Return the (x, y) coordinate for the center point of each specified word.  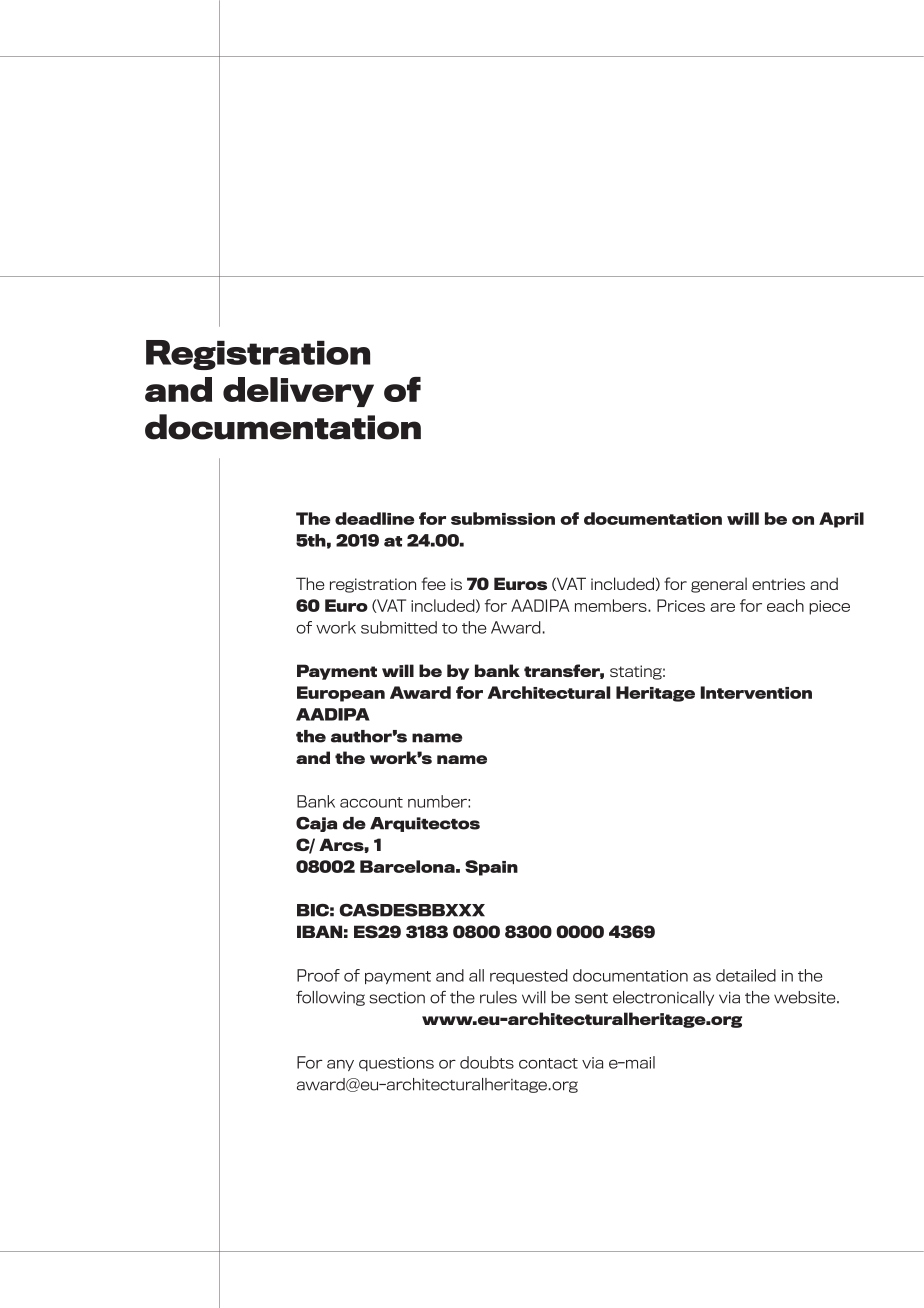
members (612, 605)
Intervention (756, 692)
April (841, 520)
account (371, 802)
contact (548, 1063)
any (340, 1065)
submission (503, 518)
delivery (298, 392)
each (785, 605)
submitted (399, 627)
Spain (491, 868)
